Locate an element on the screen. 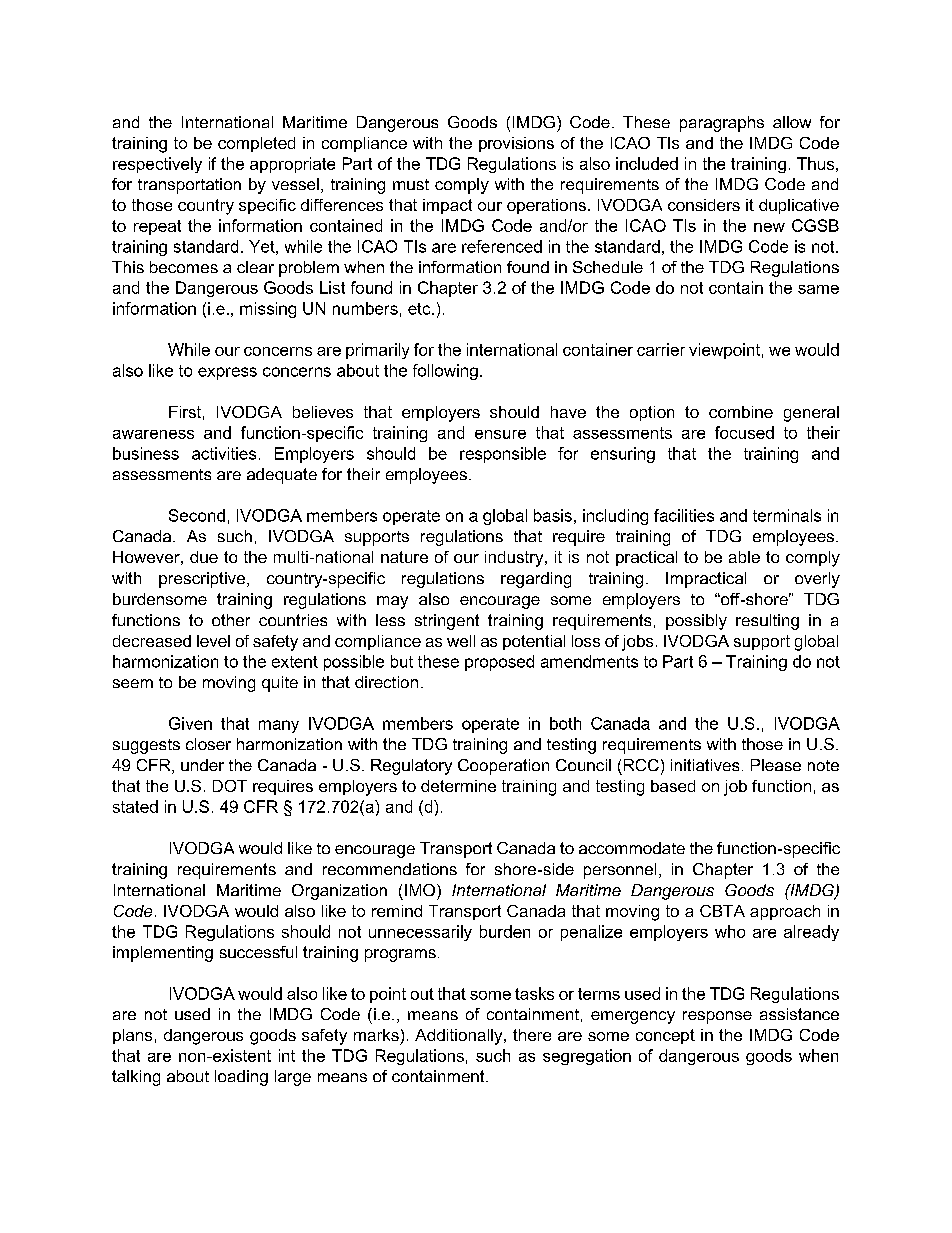 The image size is (952, 1233). stringent is located at coordinates (447, 622).
